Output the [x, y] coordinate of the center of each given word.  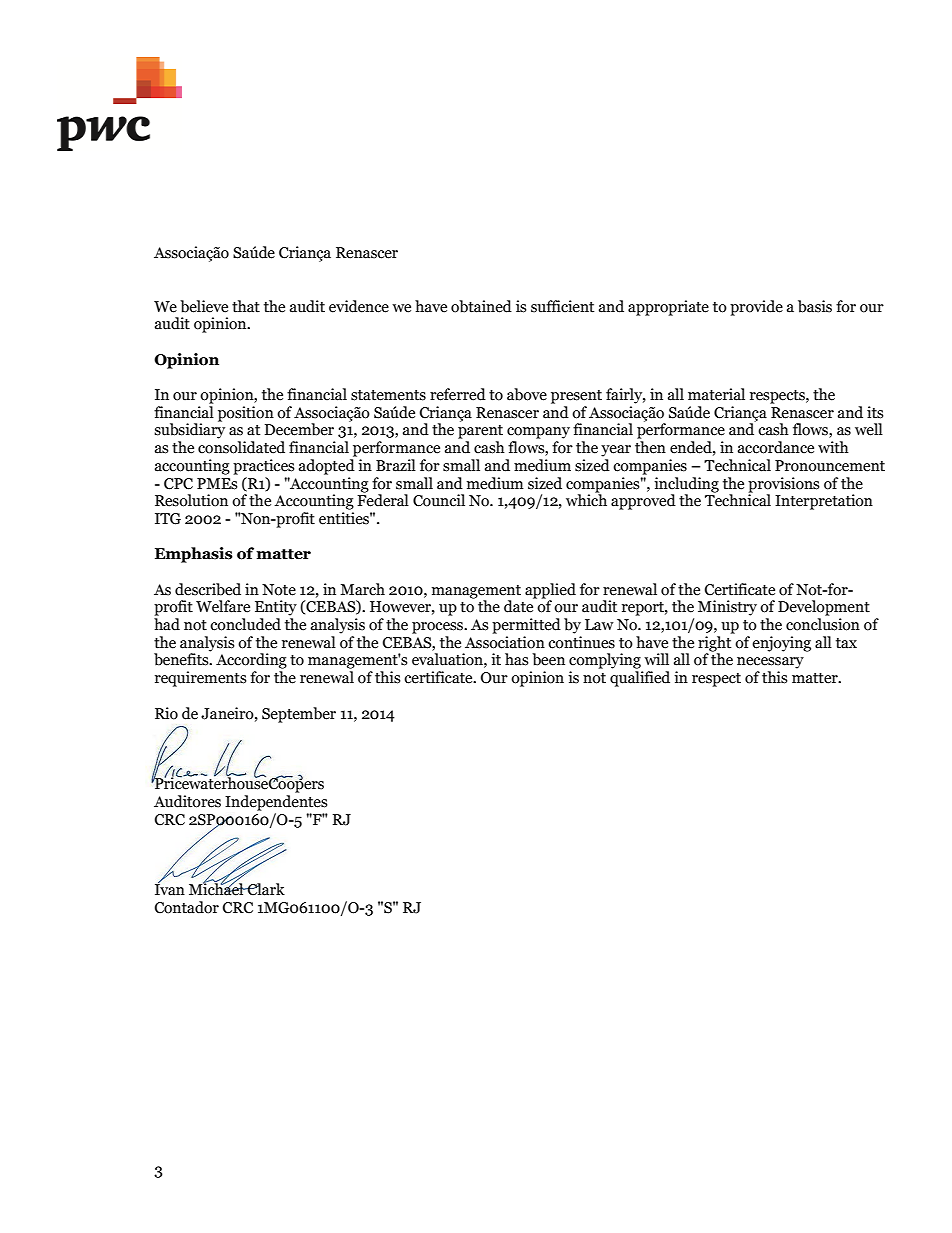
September [299, 715]
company [538, 433]
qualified [640, 679]
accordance [776, 447]
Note [279, 590]
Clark [265, 889]
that [246, 306]
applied [550, 591]
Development [824, 608]
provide [756, 308]
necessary [770, 663]
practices [263, 467]
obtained [481, 306]
